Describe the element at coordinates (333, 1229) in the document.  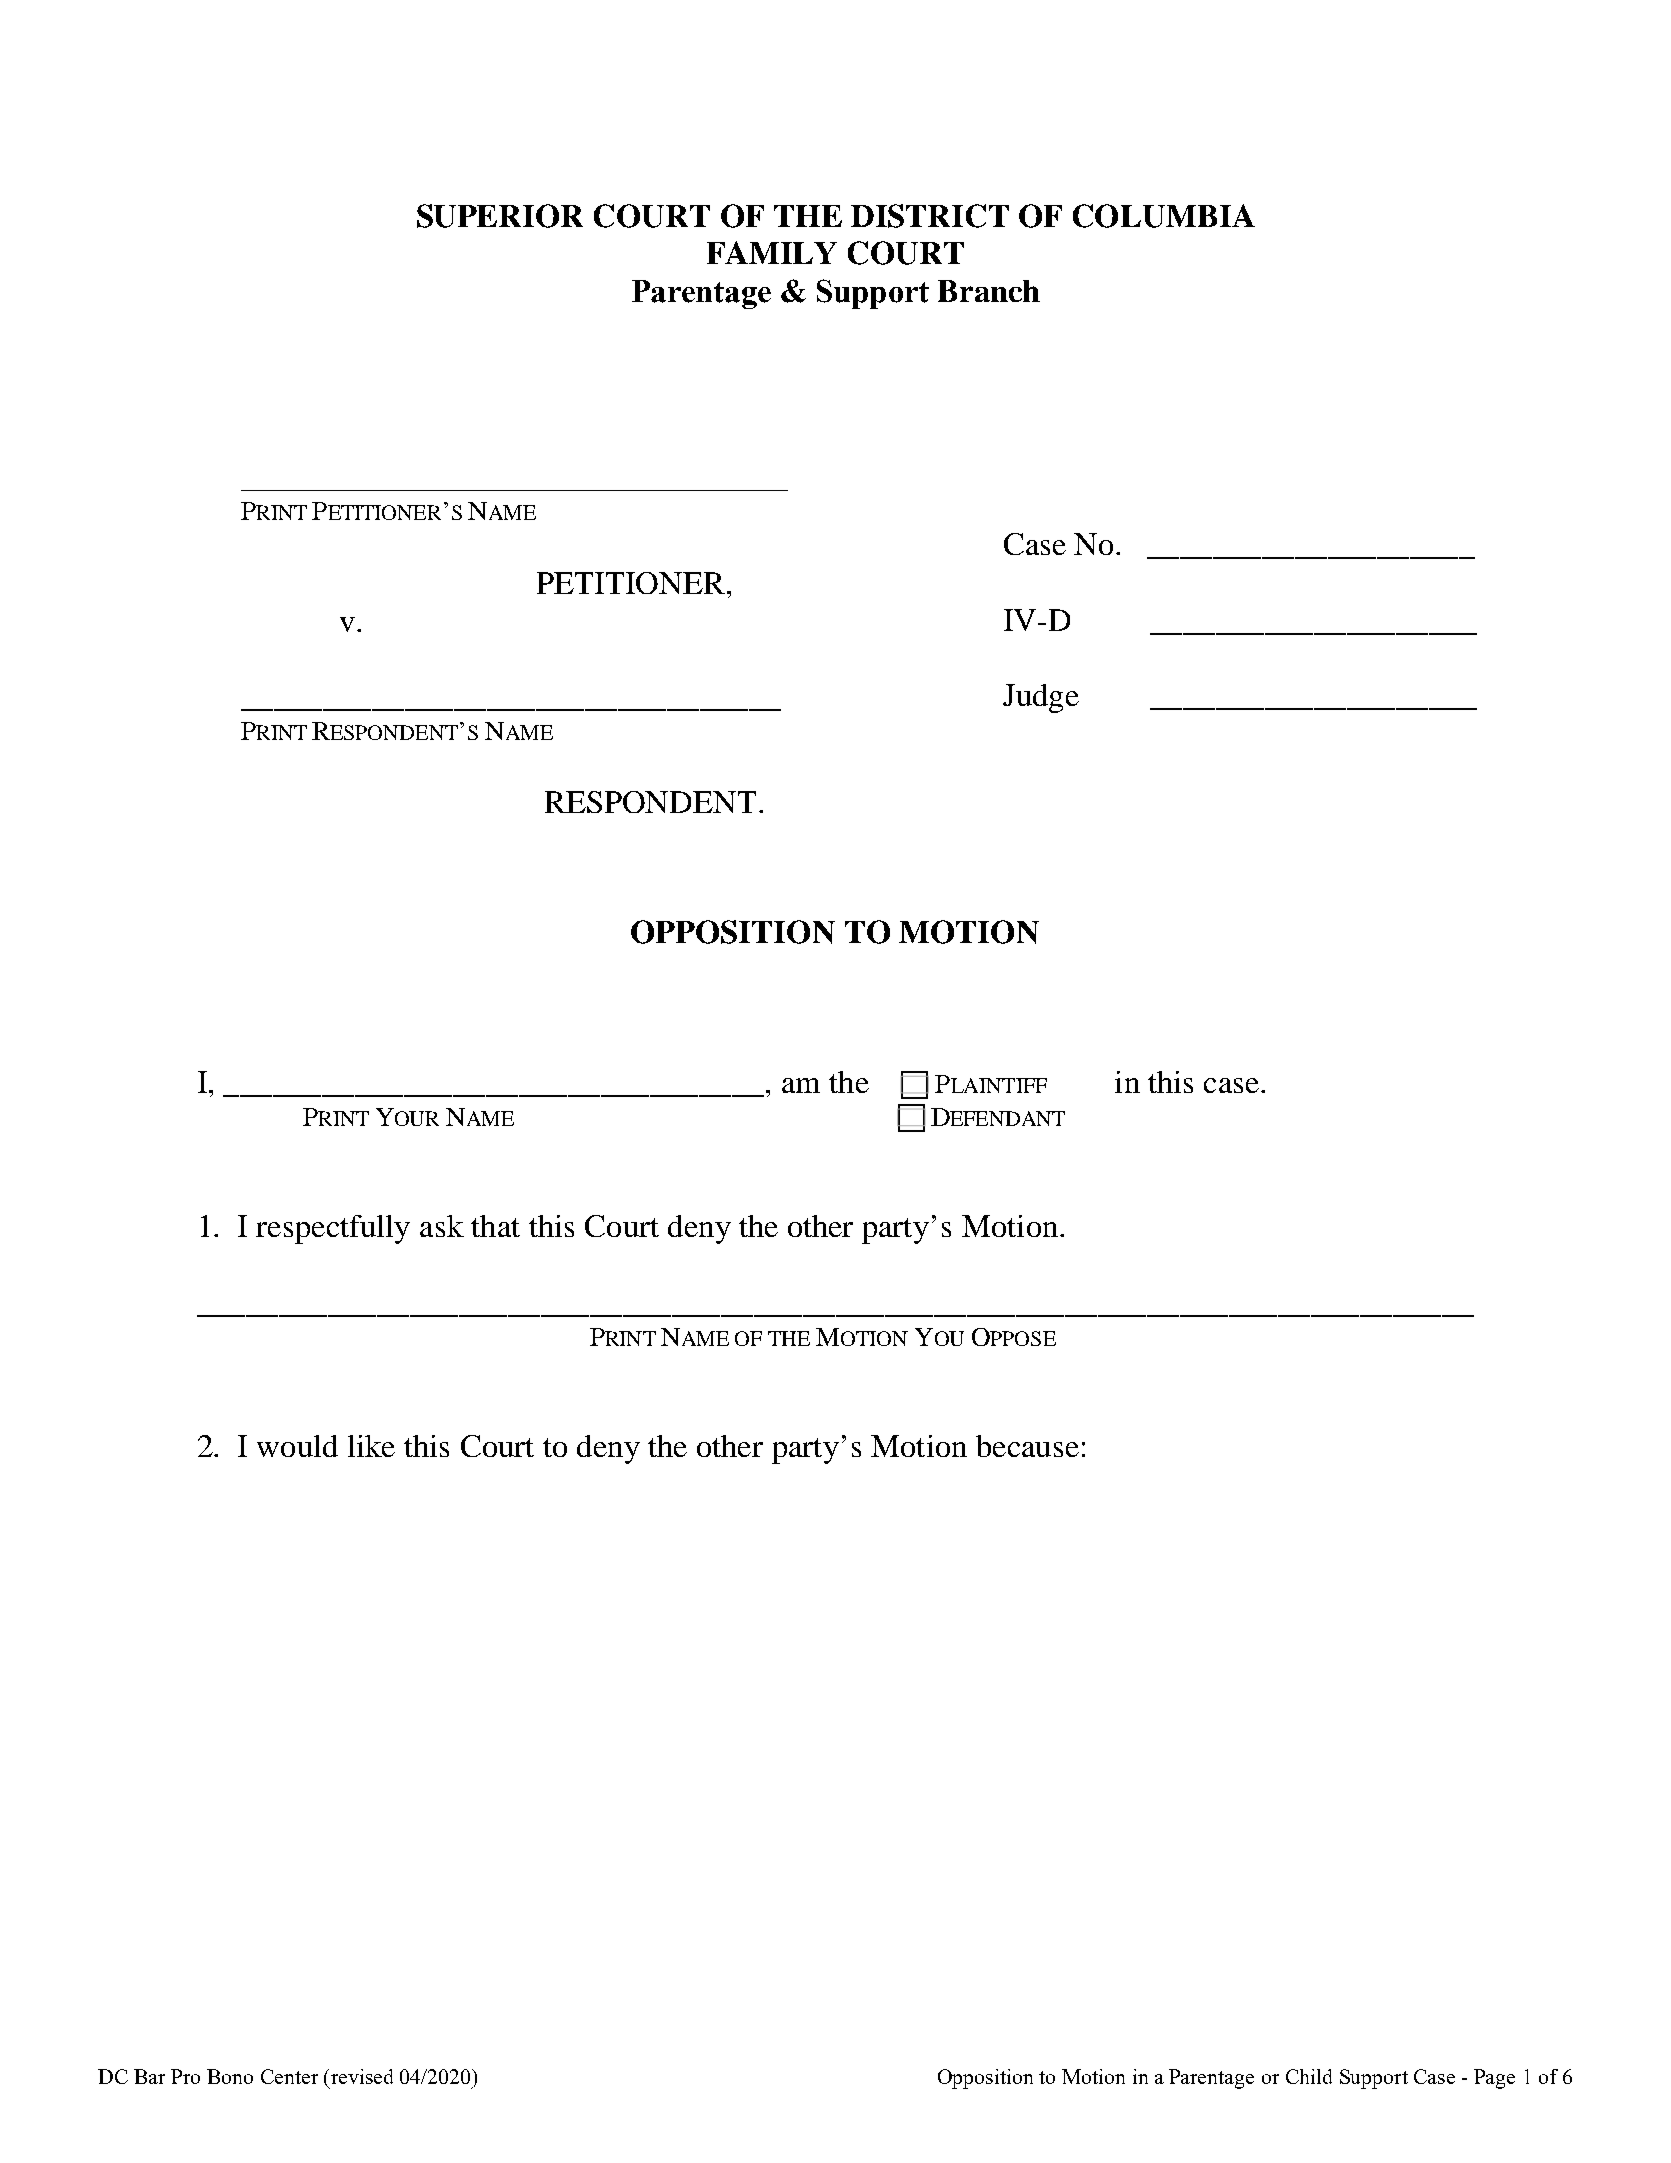
I see `respectfully` at that location.
